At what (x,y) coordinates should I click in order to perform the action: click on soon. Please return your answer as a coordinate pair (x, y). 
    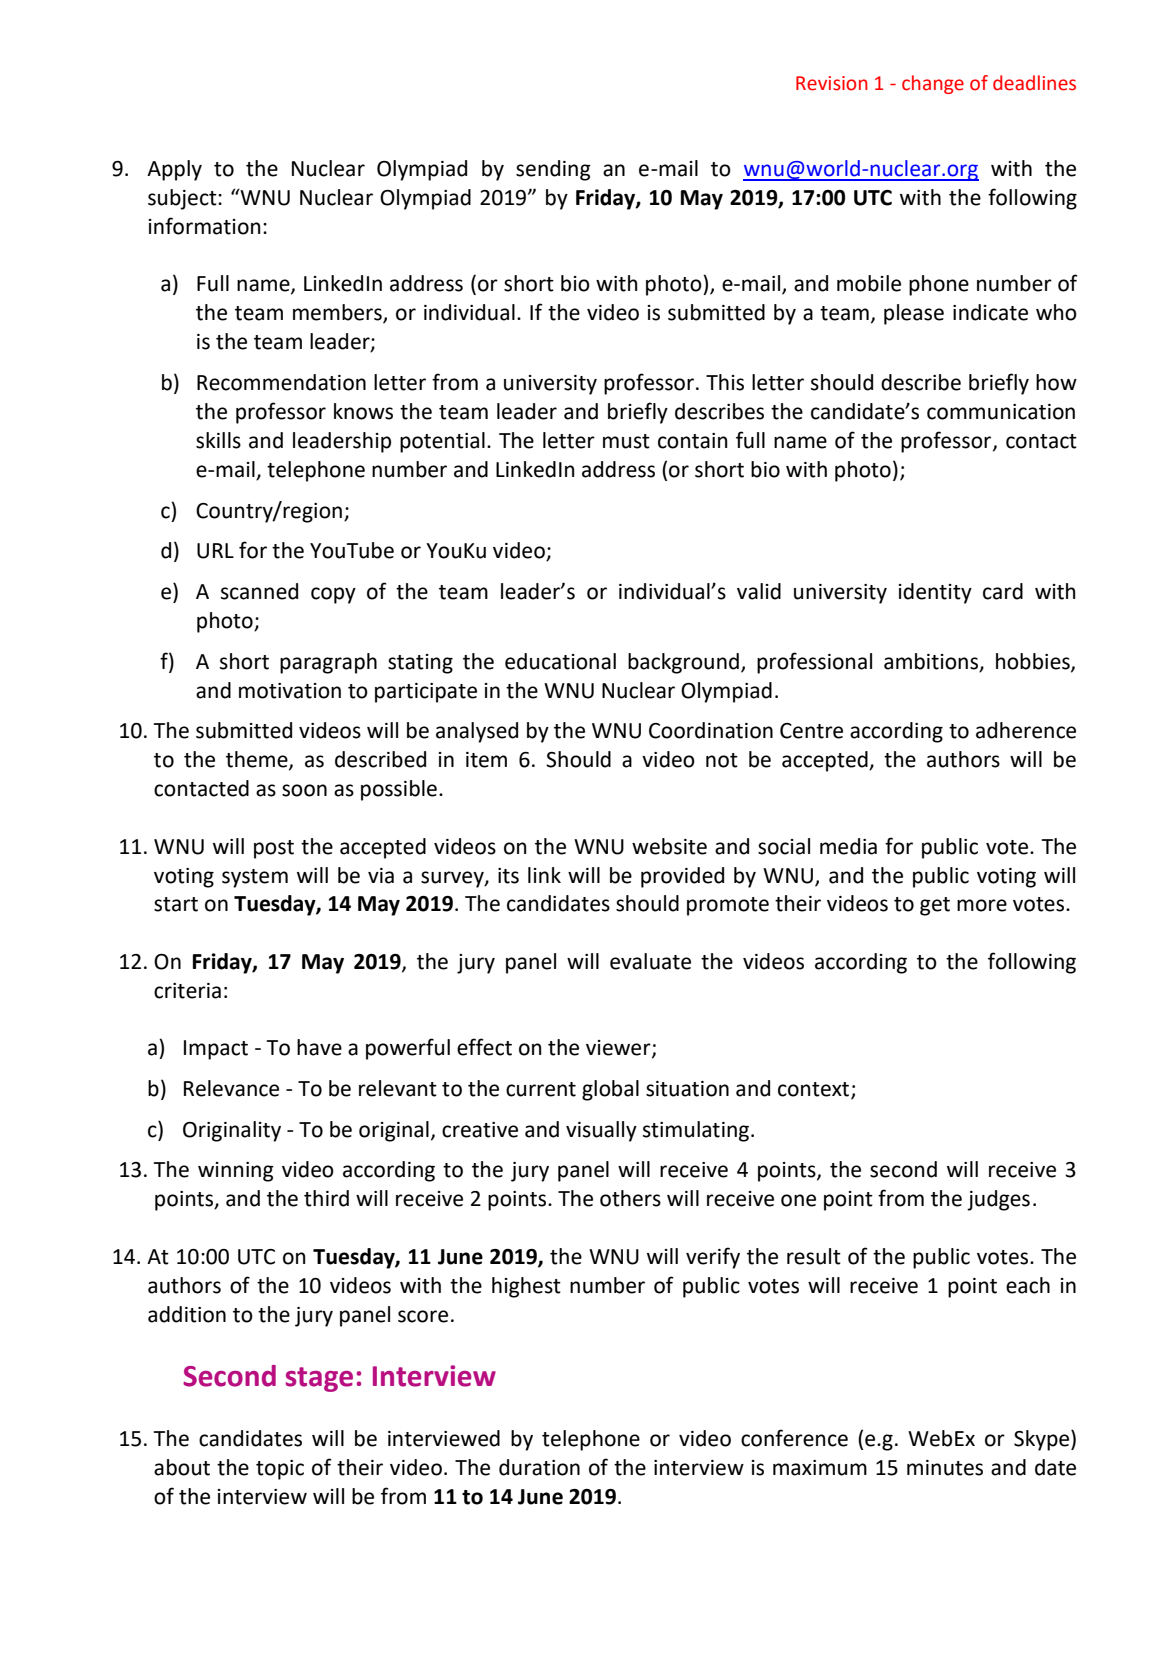
    Looking at the image, I should click on (304, 790).
